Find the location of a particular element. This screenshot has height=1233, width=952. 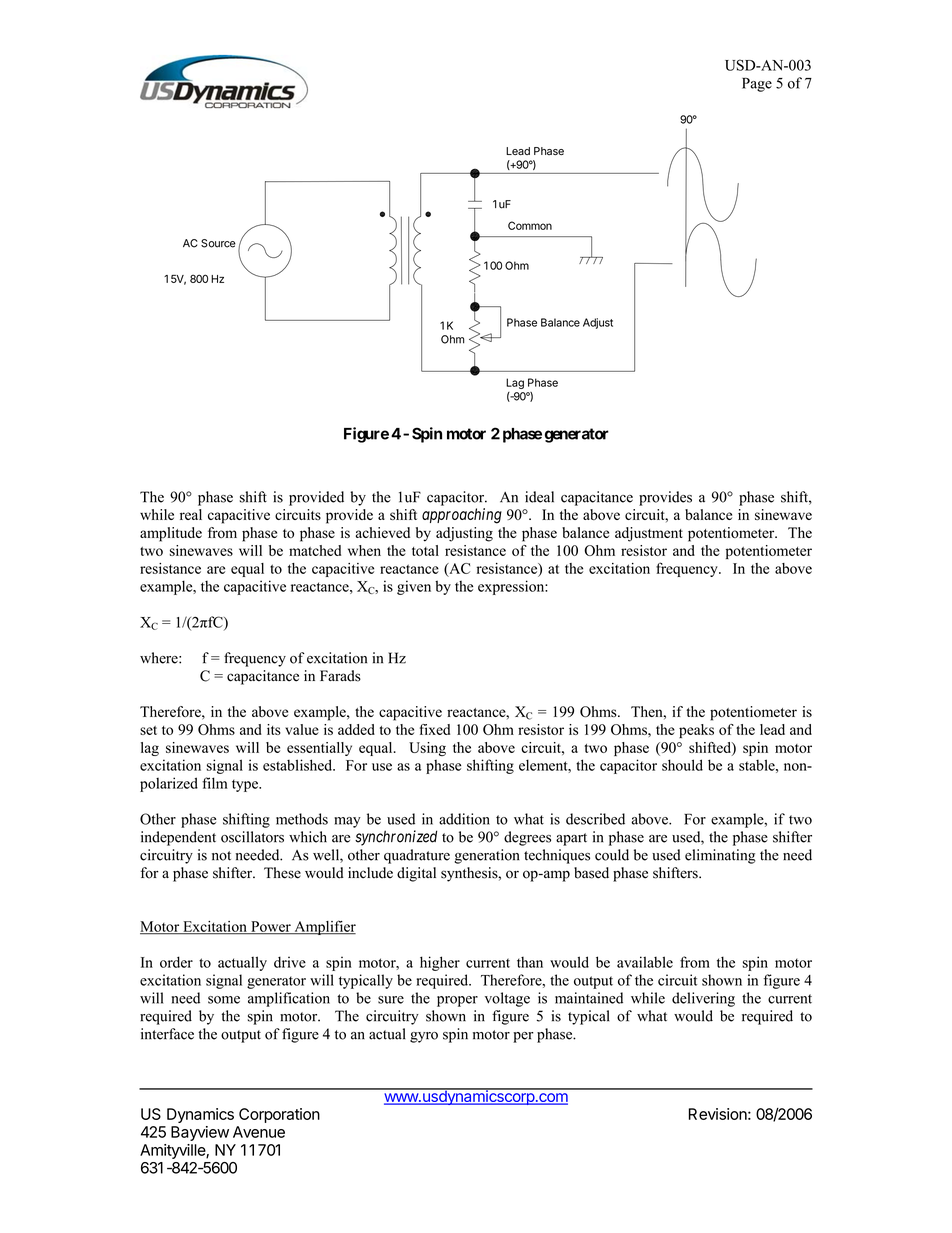

type is located at coordinates (246, 785).
